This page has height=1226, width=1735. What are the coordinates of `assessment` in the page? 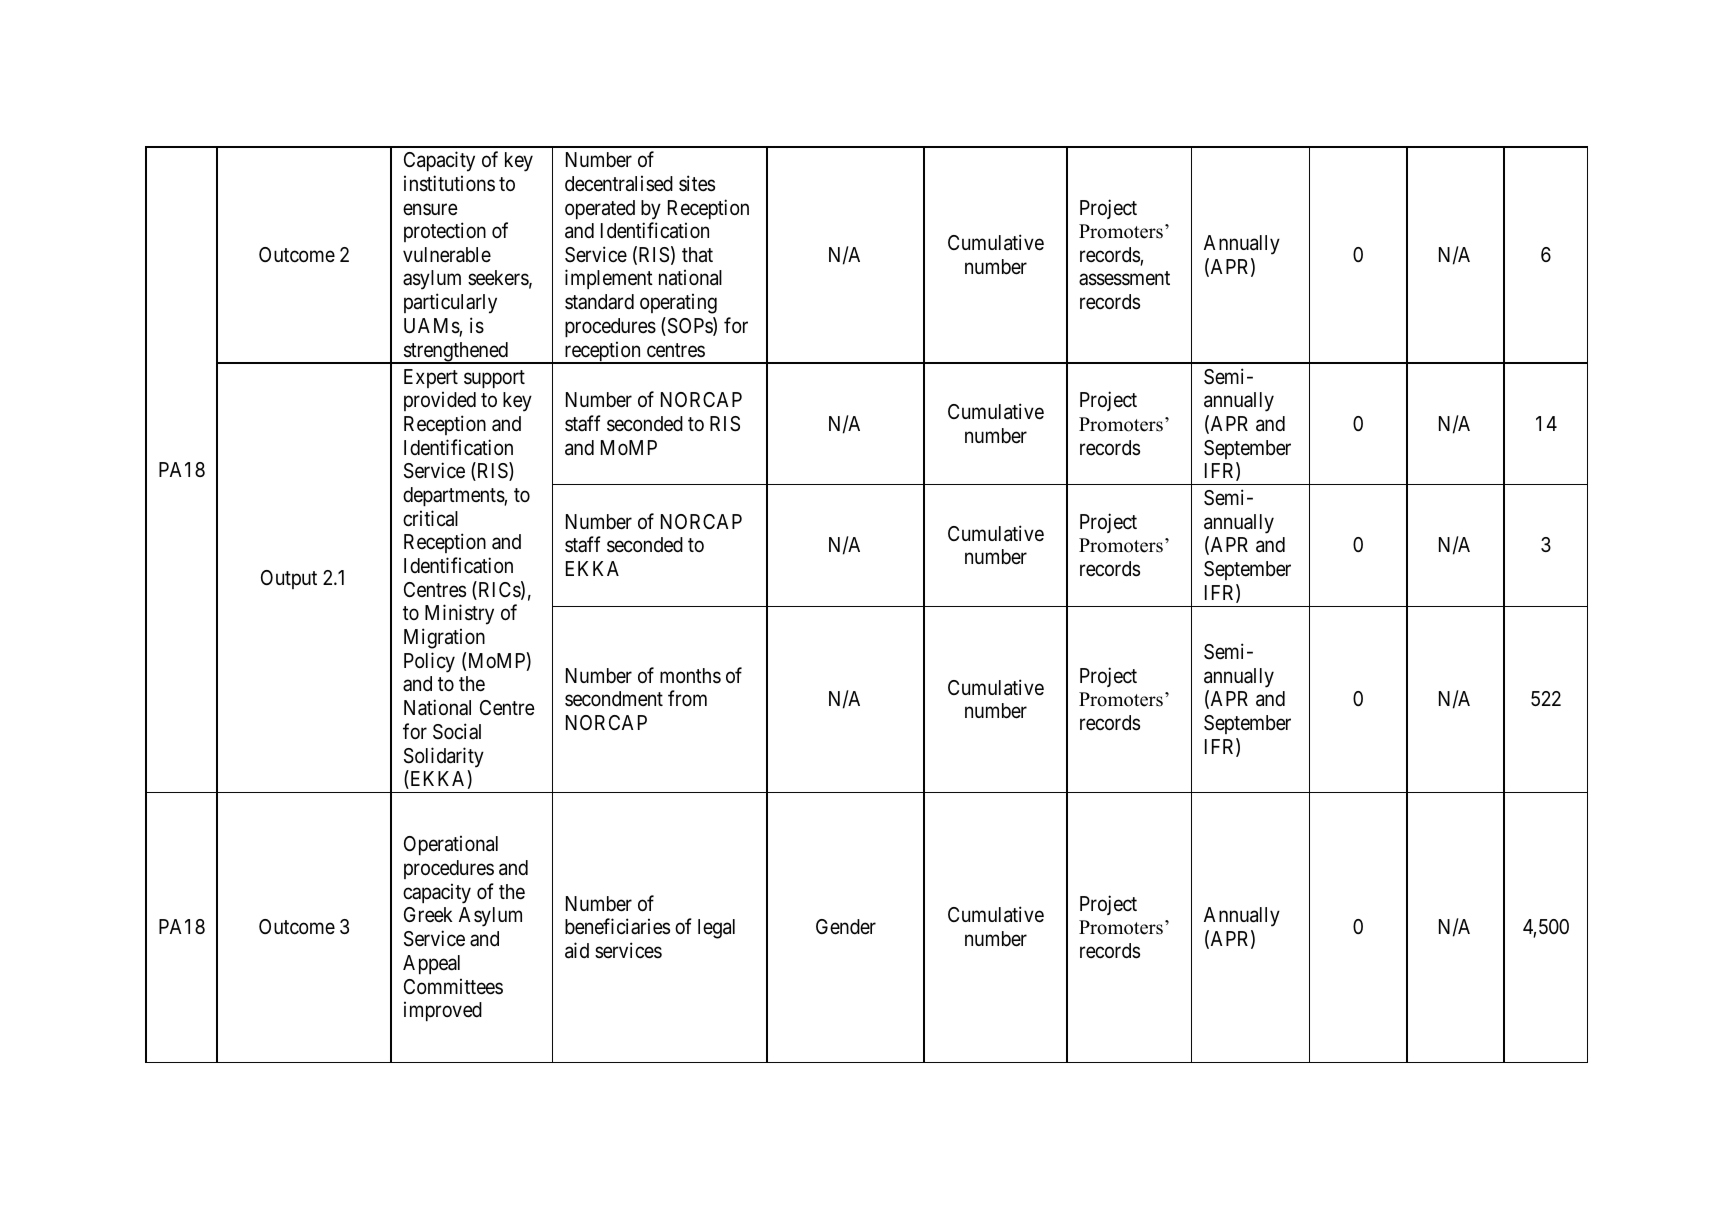 It's located at (1124, 279).
